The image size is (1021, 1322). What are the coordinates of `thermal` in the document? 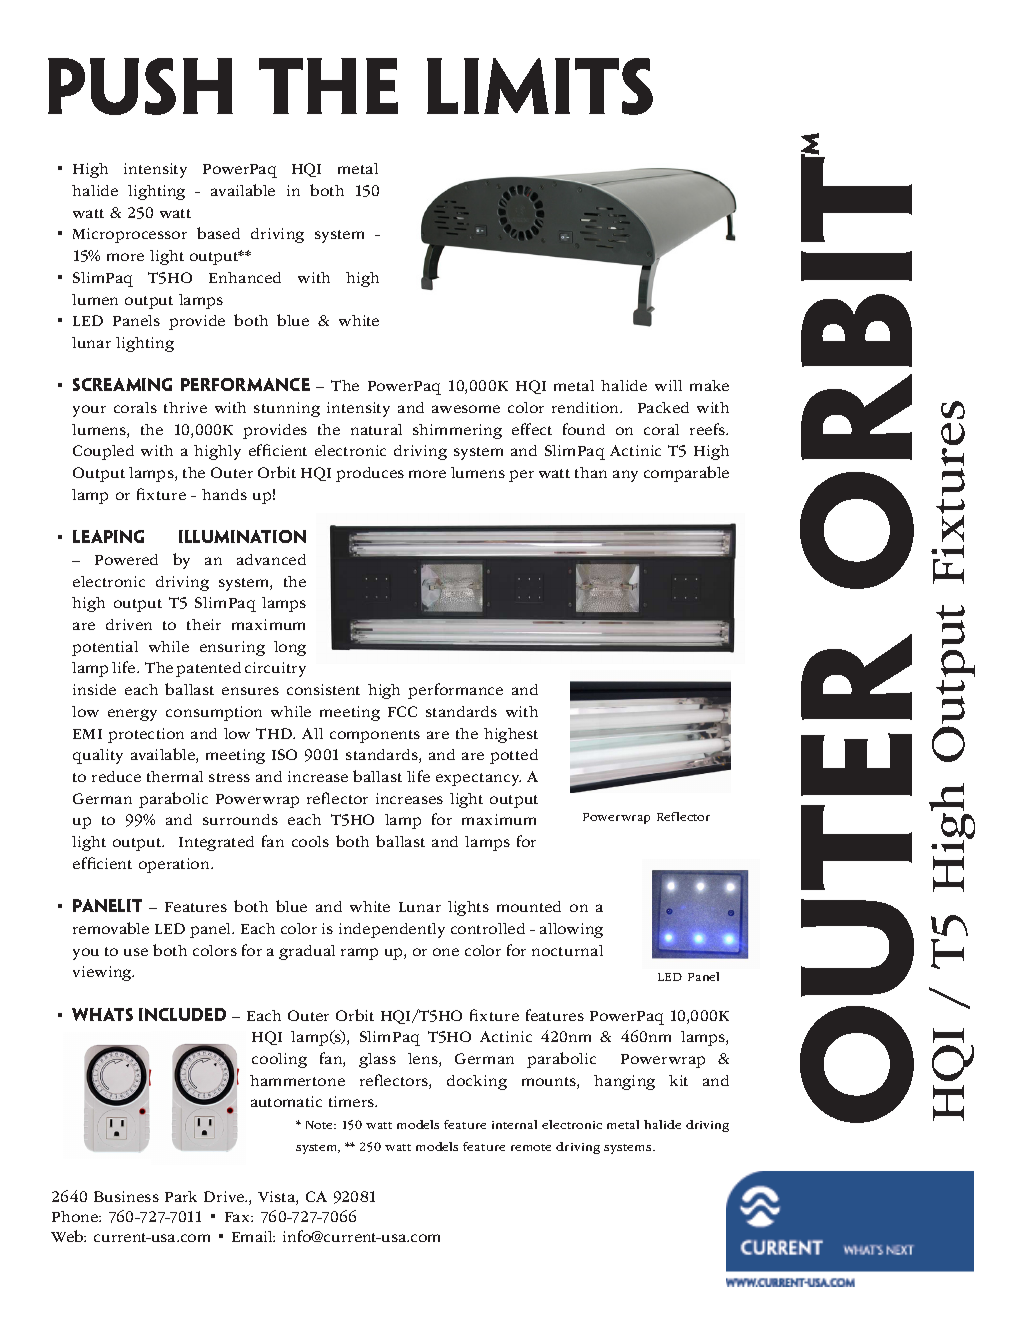 It's located at (175, 776).
